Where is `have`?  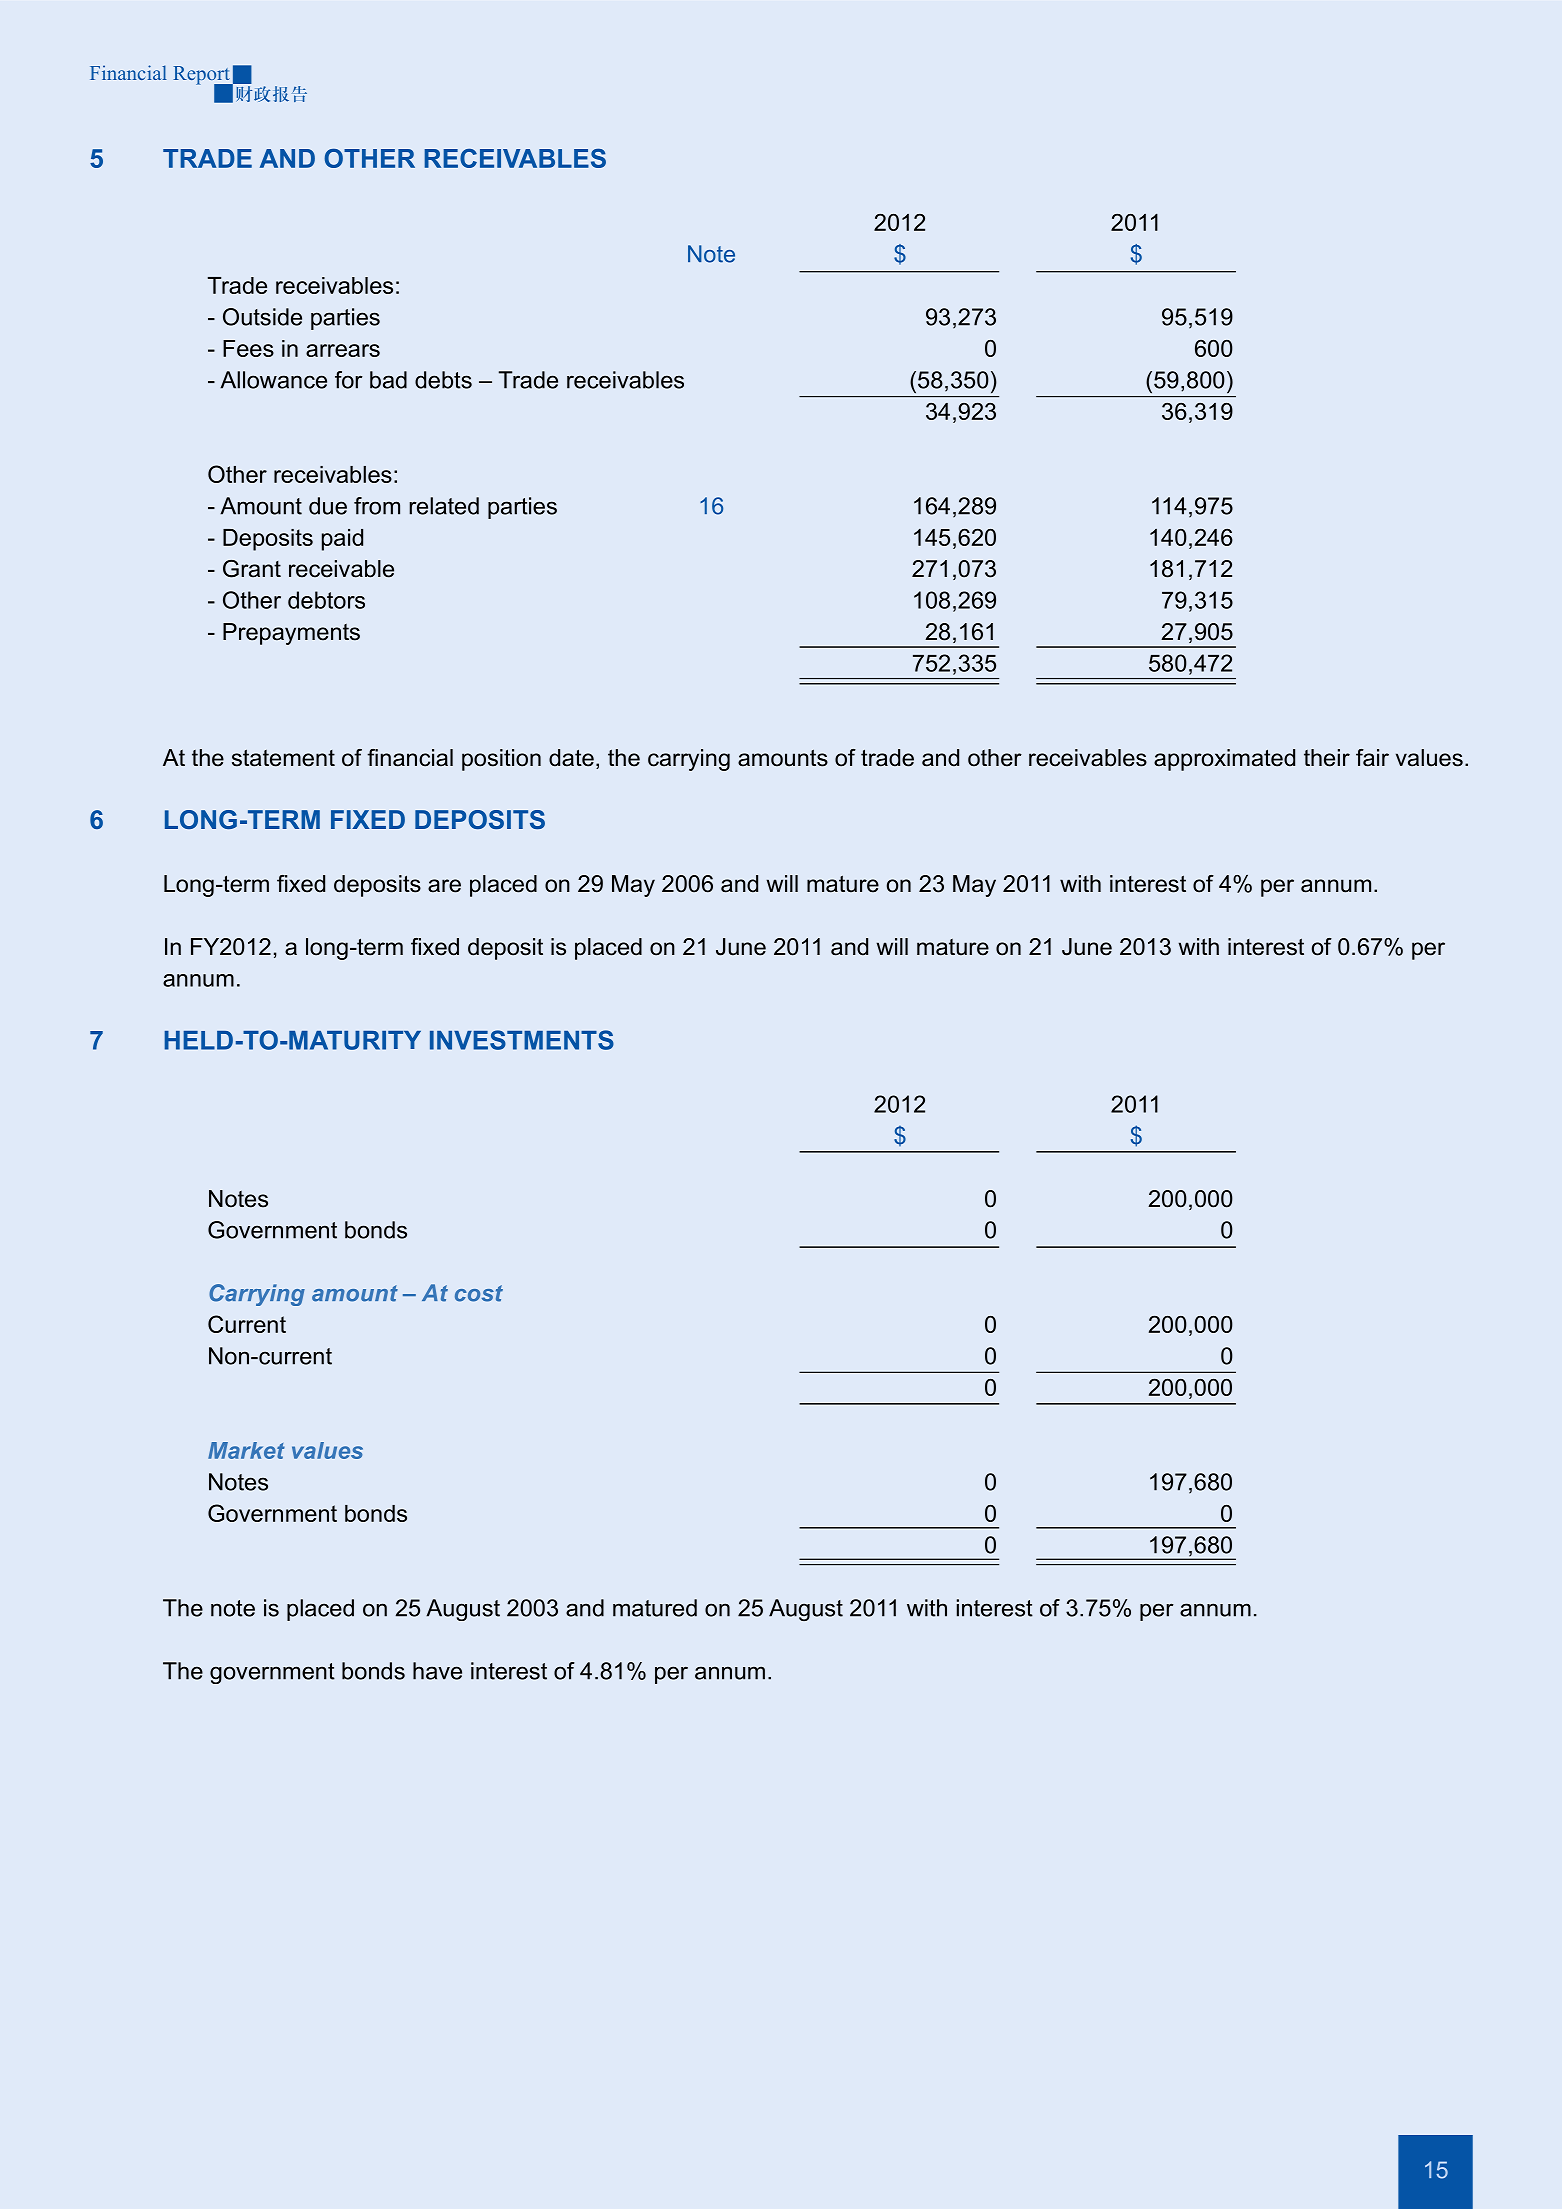
have is located at coordinates (437, 1671).
